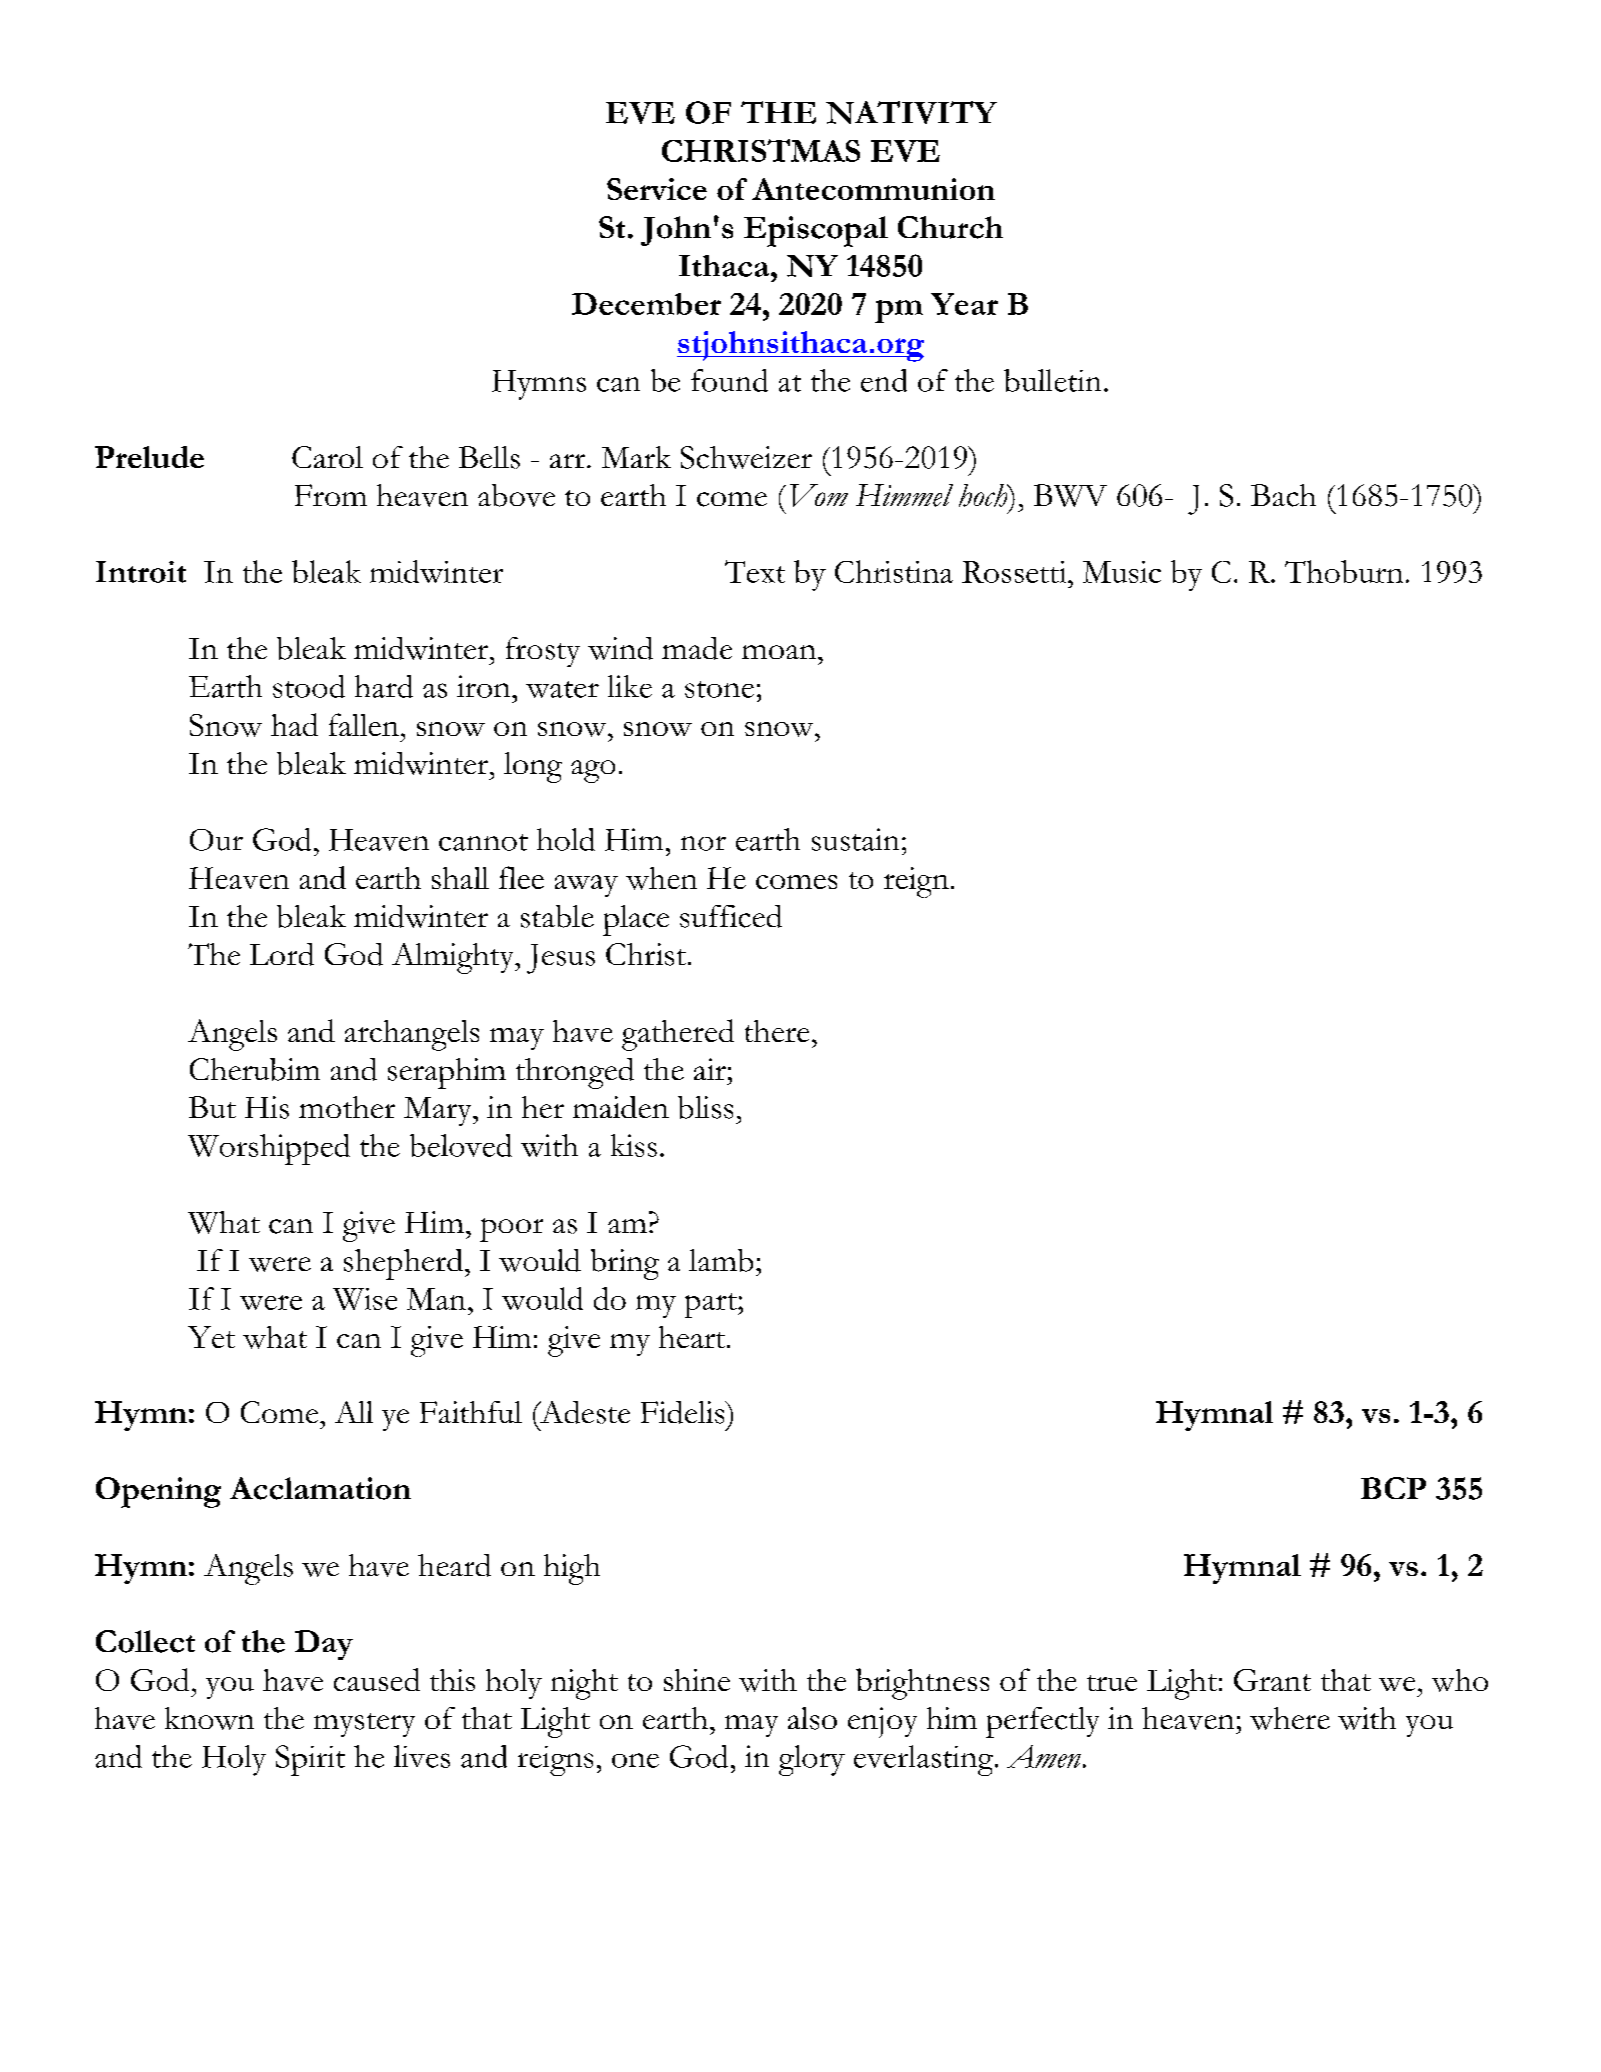 The height and width of the page is (2072, 1601). What do you see at coordinates (816, 231) in the page?
I see `Episcopal` at bounding box center [816, 231].
